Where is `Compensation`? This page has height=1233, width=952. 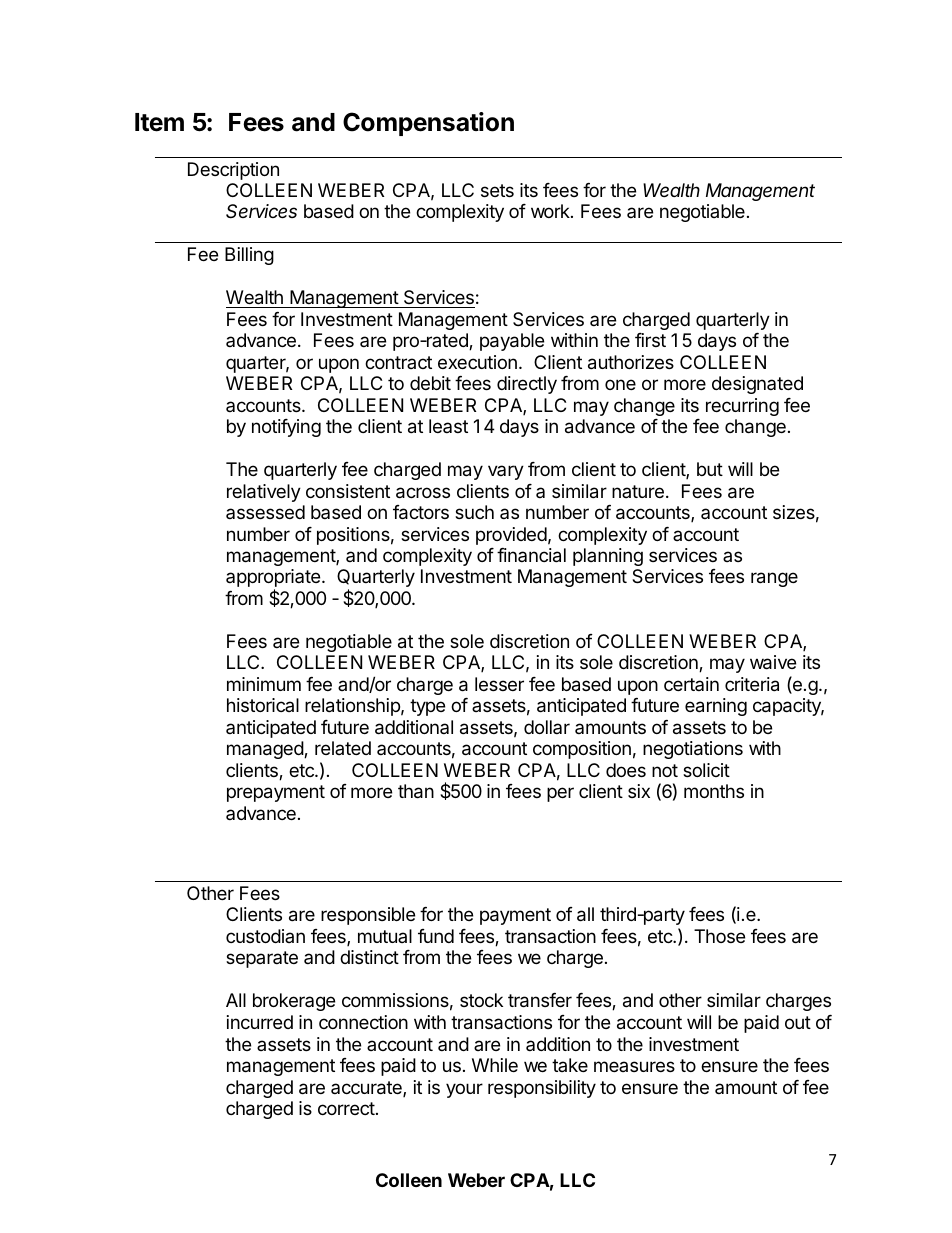 Compensation is located at coordinates (428, 124).
